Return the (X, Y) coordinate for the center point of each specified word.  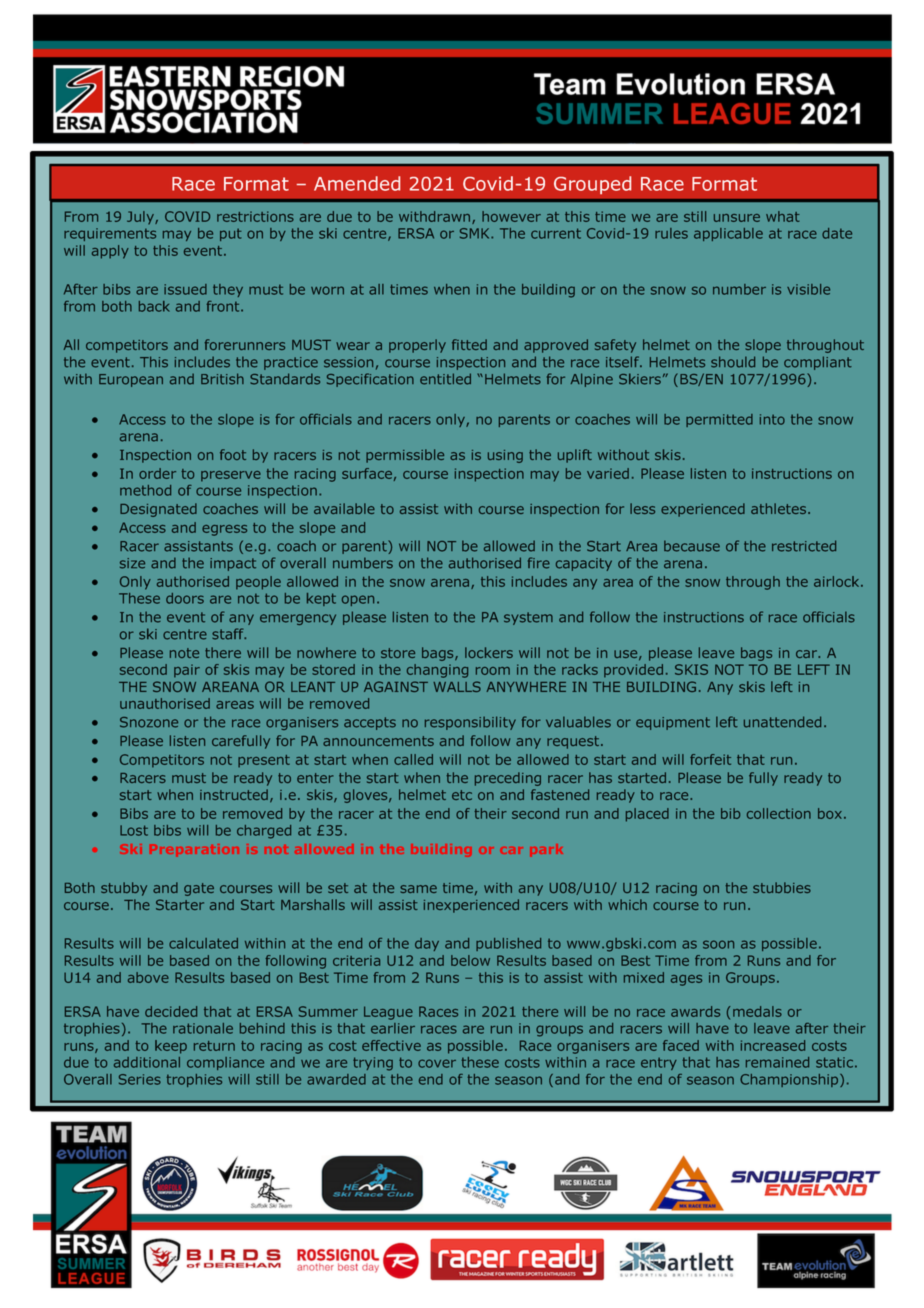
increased (773, 1045)
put (231, 234)
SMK (476, 233)
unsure (737, 218)
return (214, 1046)
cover (437, 1063)
